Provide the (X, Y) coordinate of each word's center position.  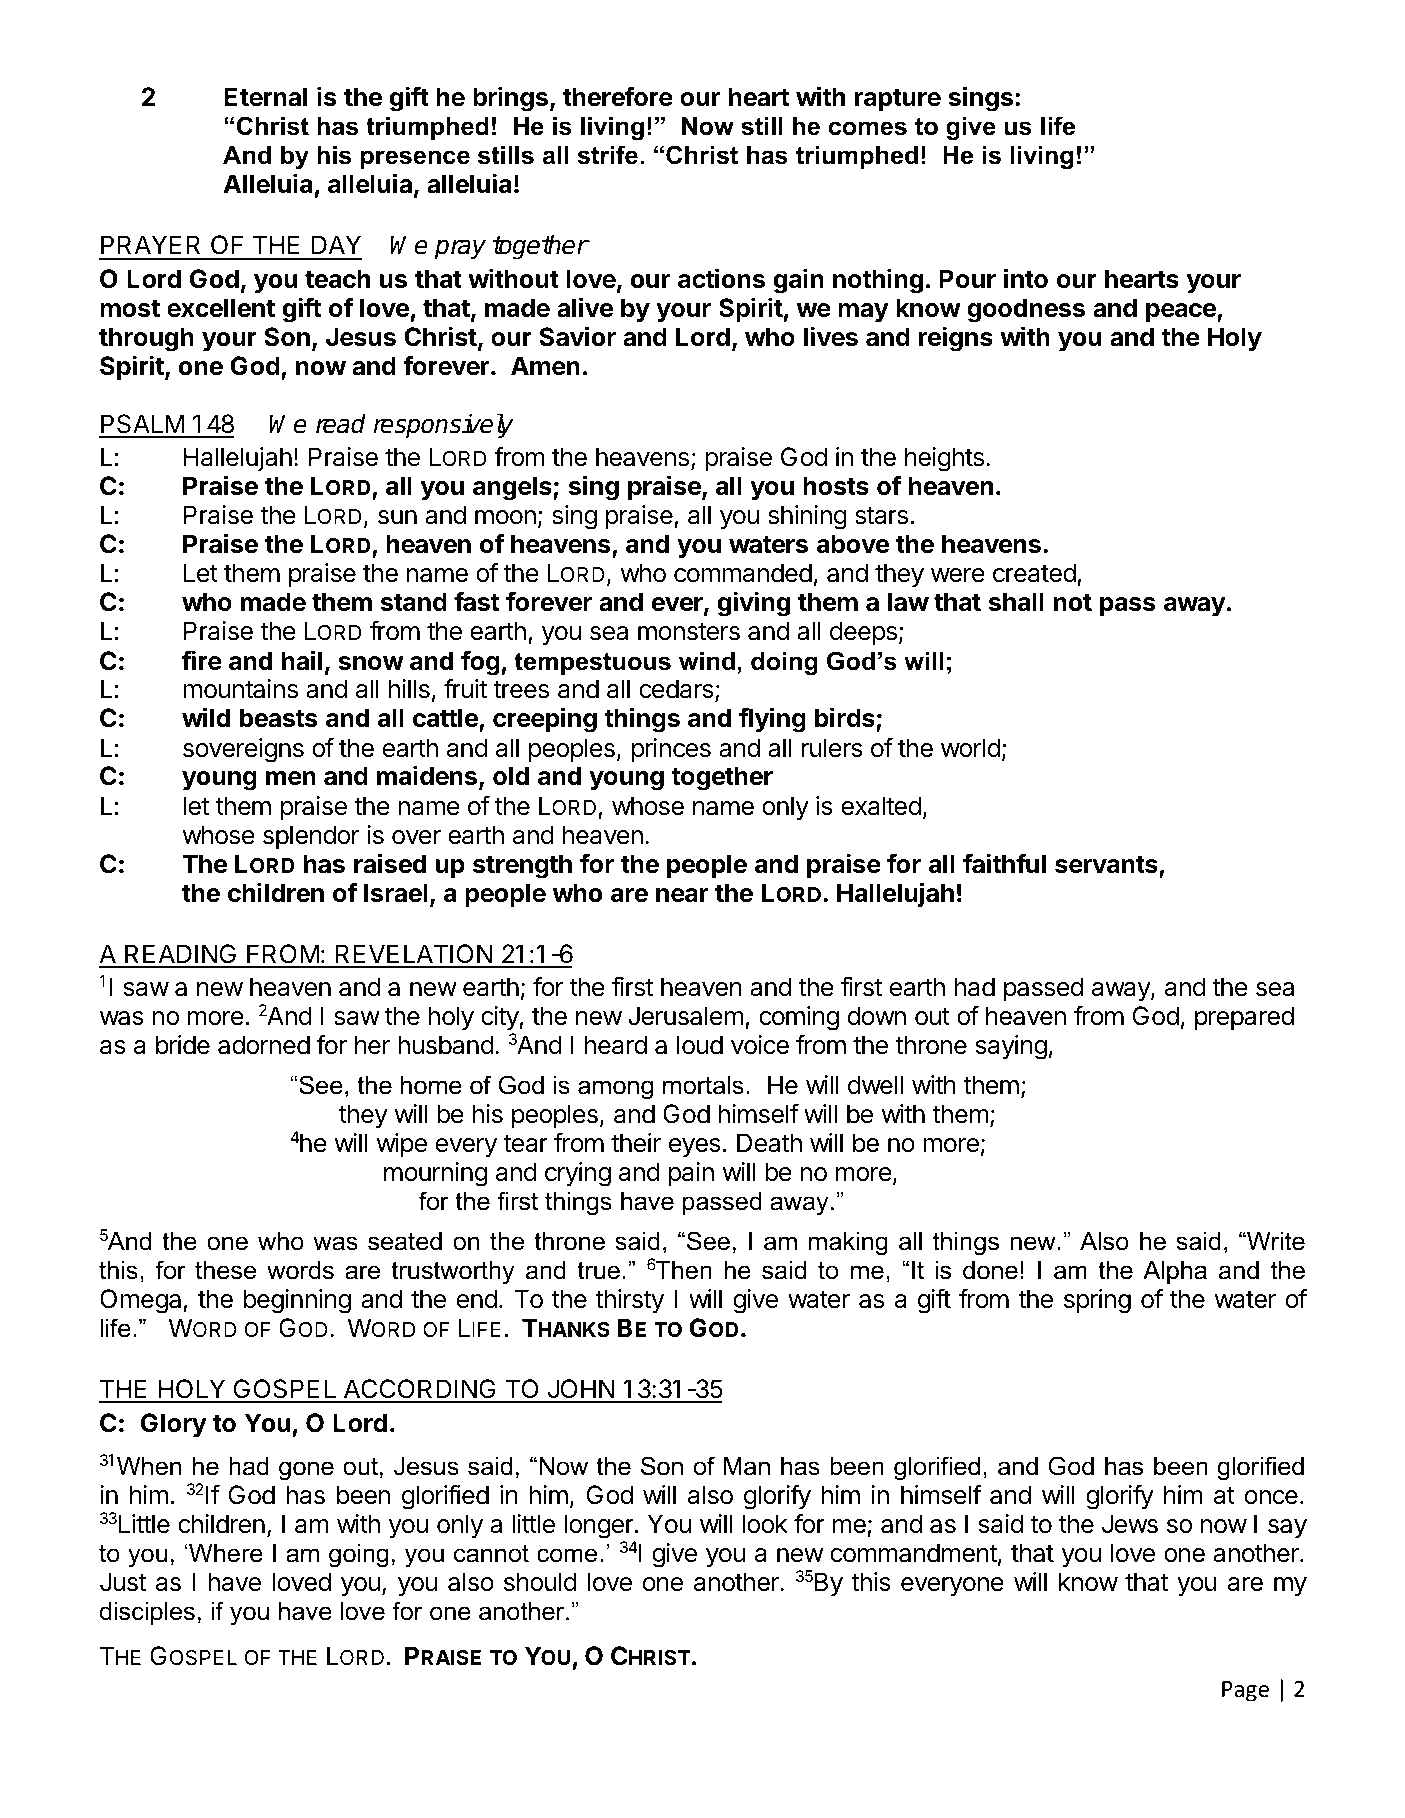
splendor (311, 837)
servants (1106, 865)
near (682, 895)
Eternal (265, 97)
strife (607, 155)
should (540, 1582)
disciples (147, 1613)
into (1026, 278)
